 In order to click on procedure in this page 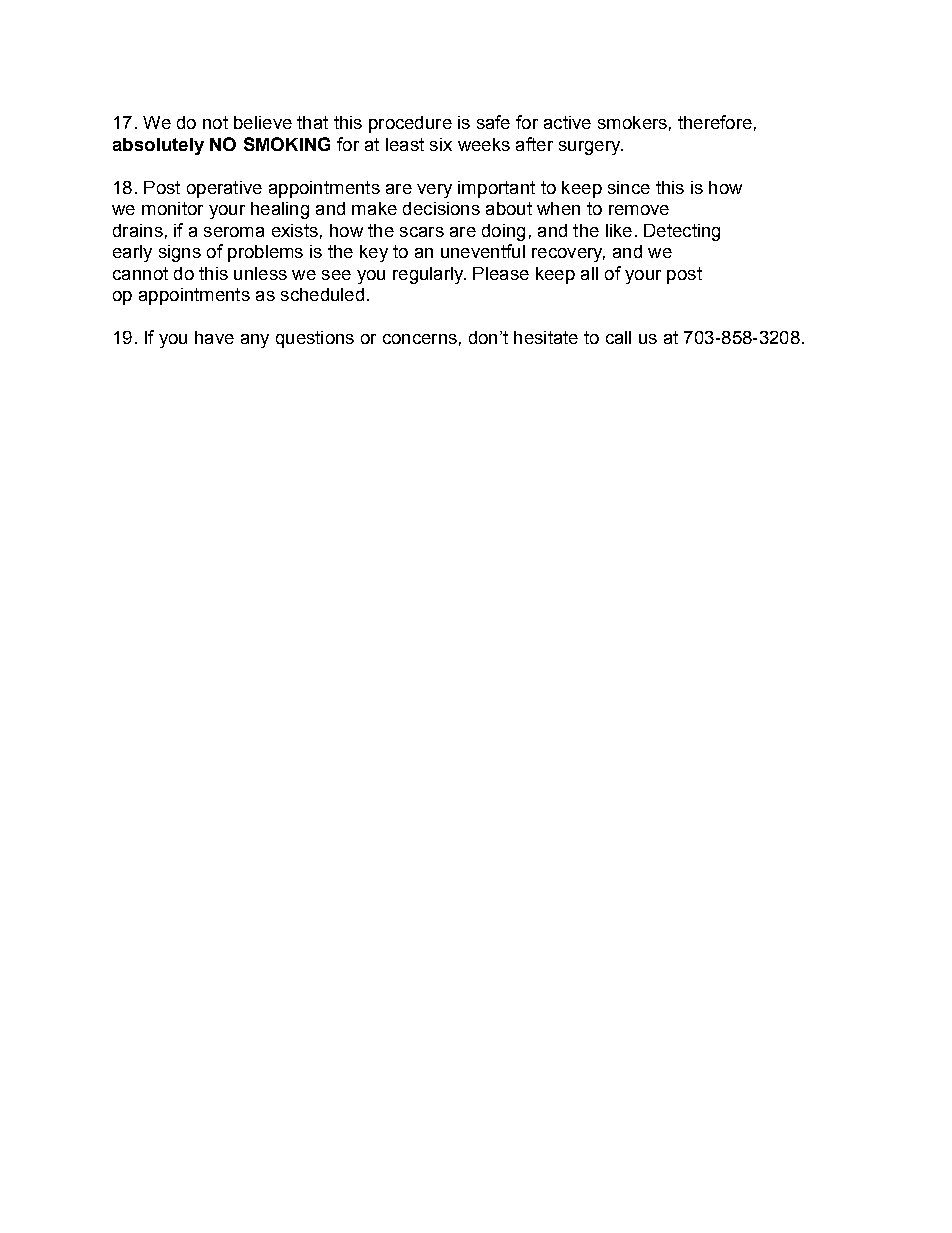, I will do `click(410, 124)`.
